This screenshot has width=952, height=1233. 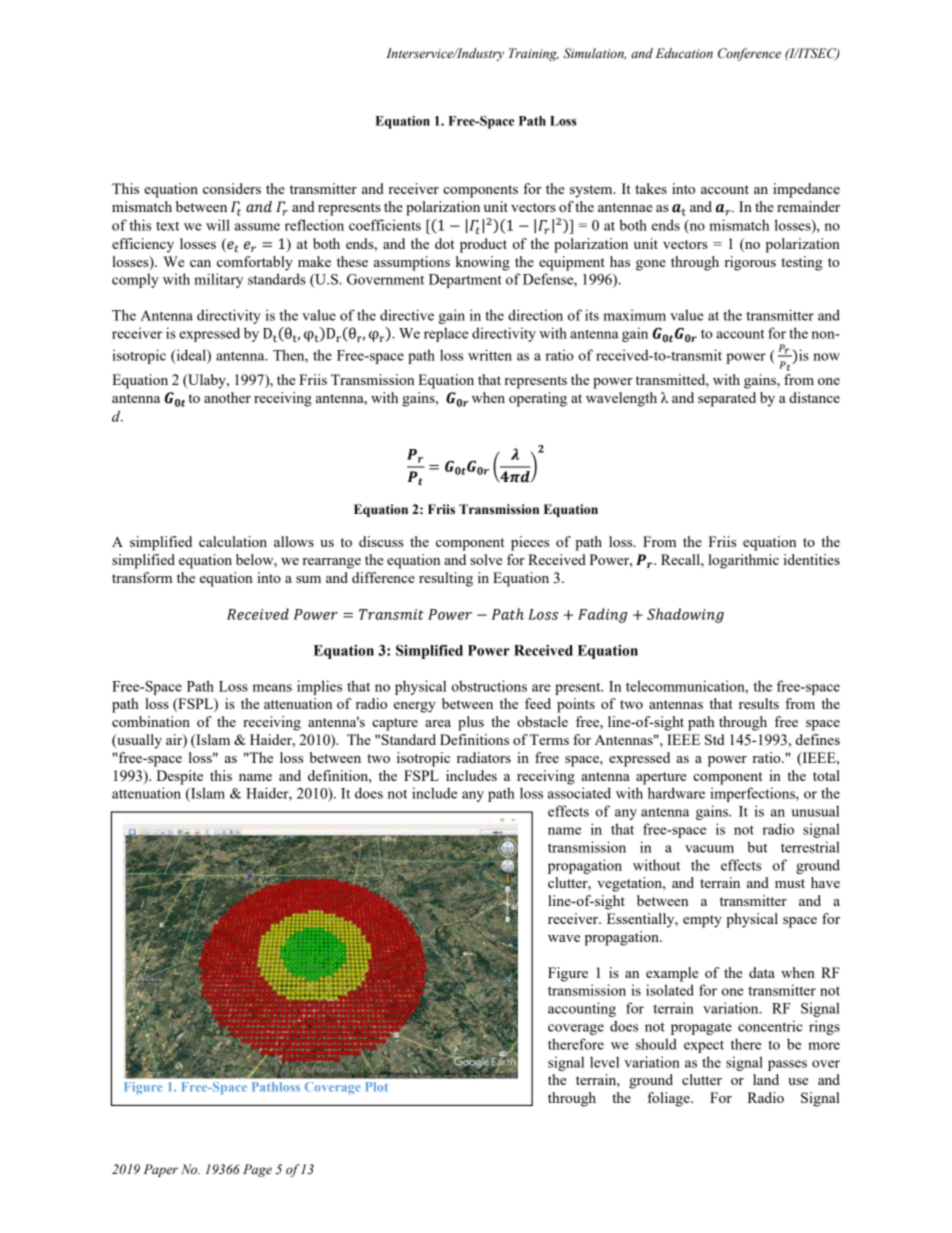 I want to click on land, so click(x=766, y=1079).
